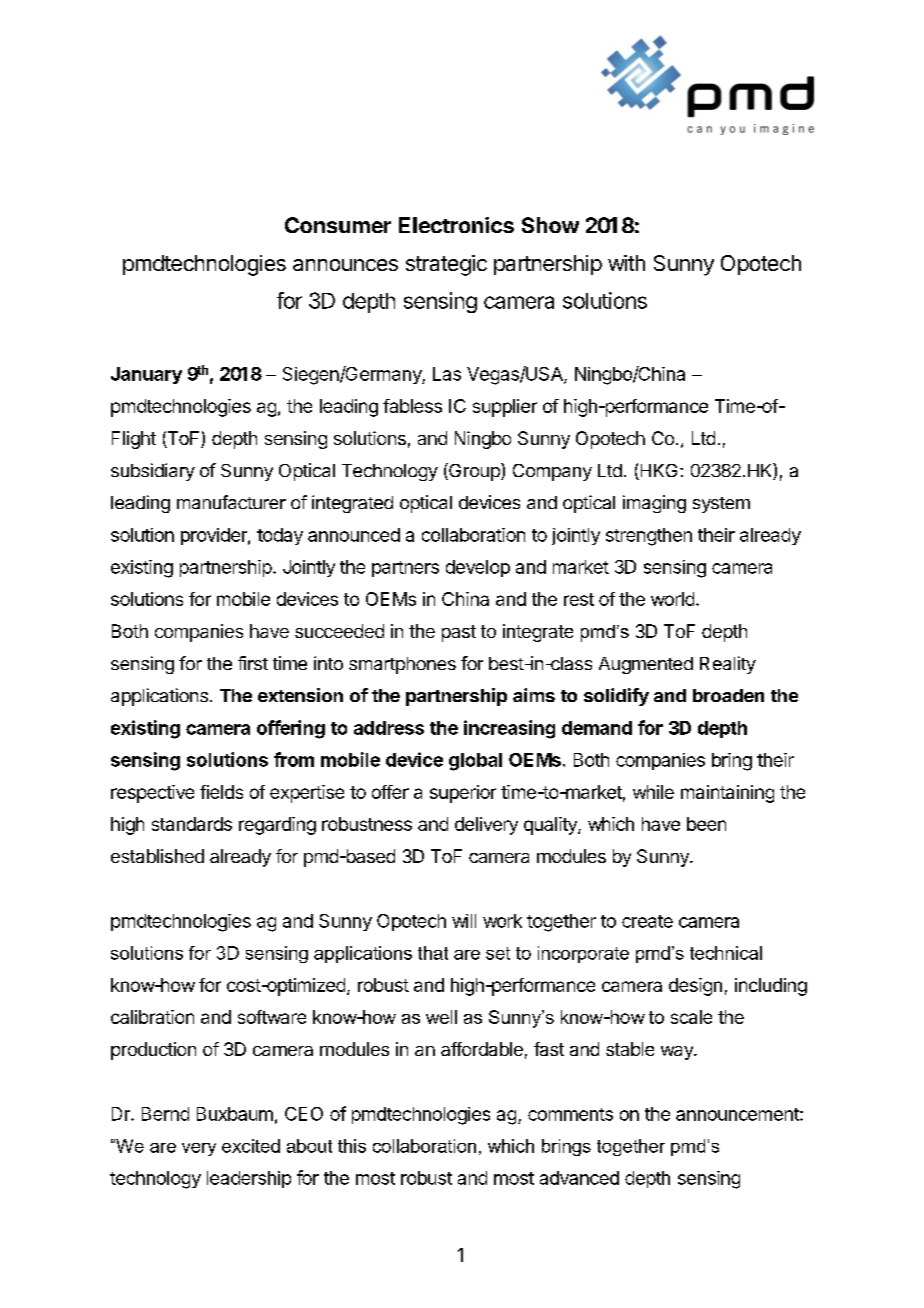 Image resolution: width=924 pixels, height=1308 pixels. What do you see at coordinates (253, 663) in the document?
I see `first` at bounding box center [253, 663].
